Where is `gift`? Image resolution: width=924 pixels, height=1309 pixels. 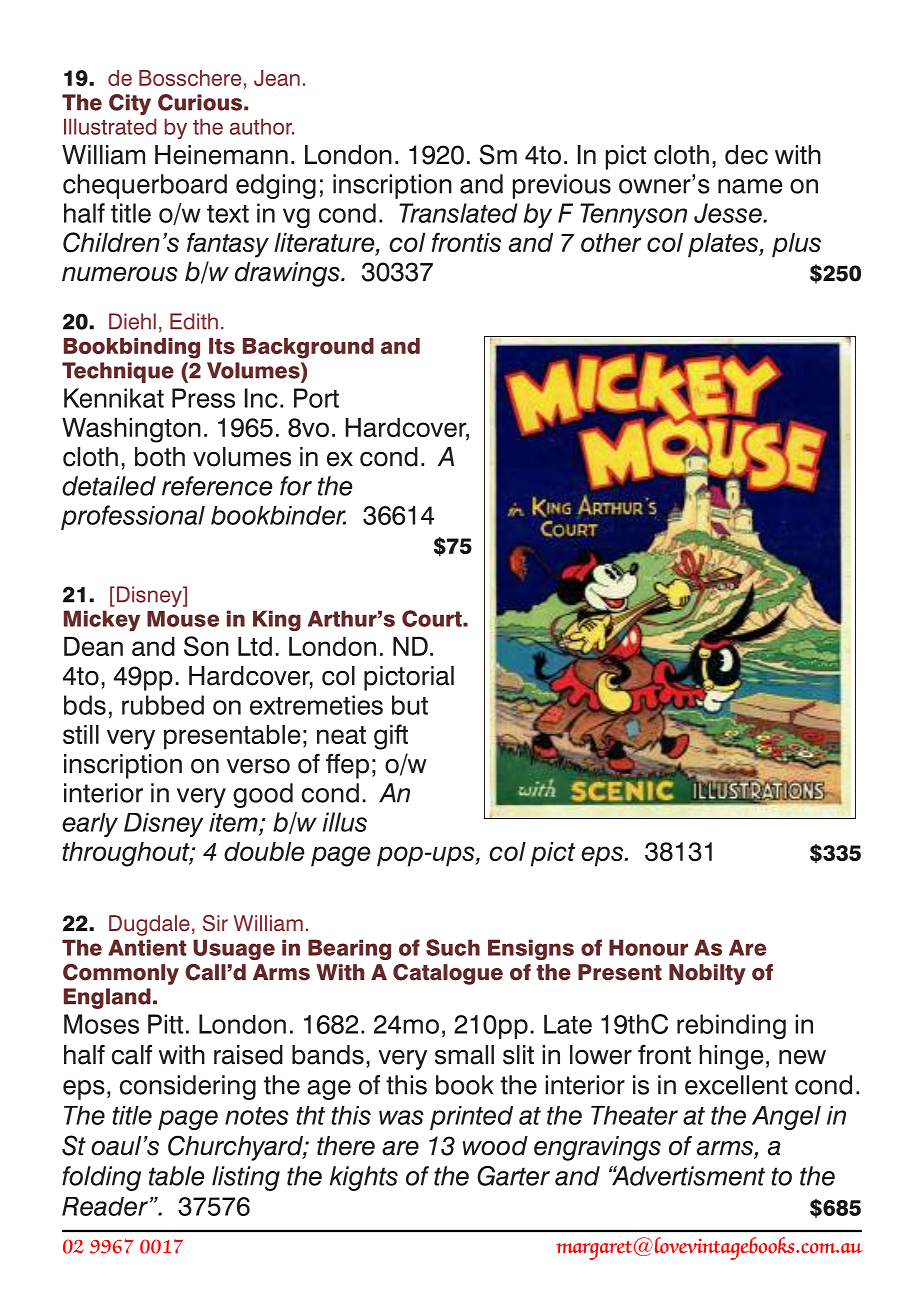 gift is located at coordinates (391, 737).
